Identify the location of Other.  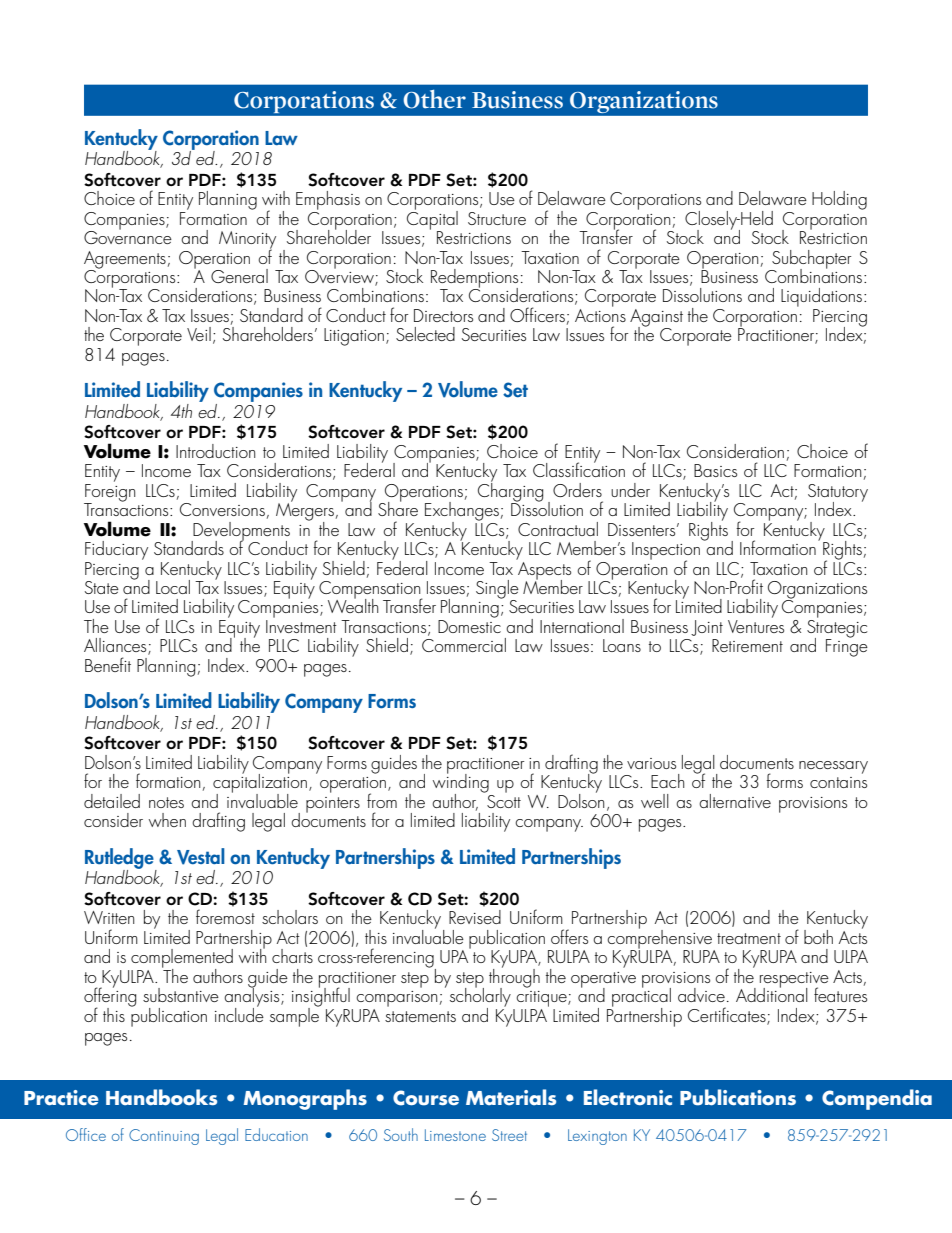
(434, 99).
